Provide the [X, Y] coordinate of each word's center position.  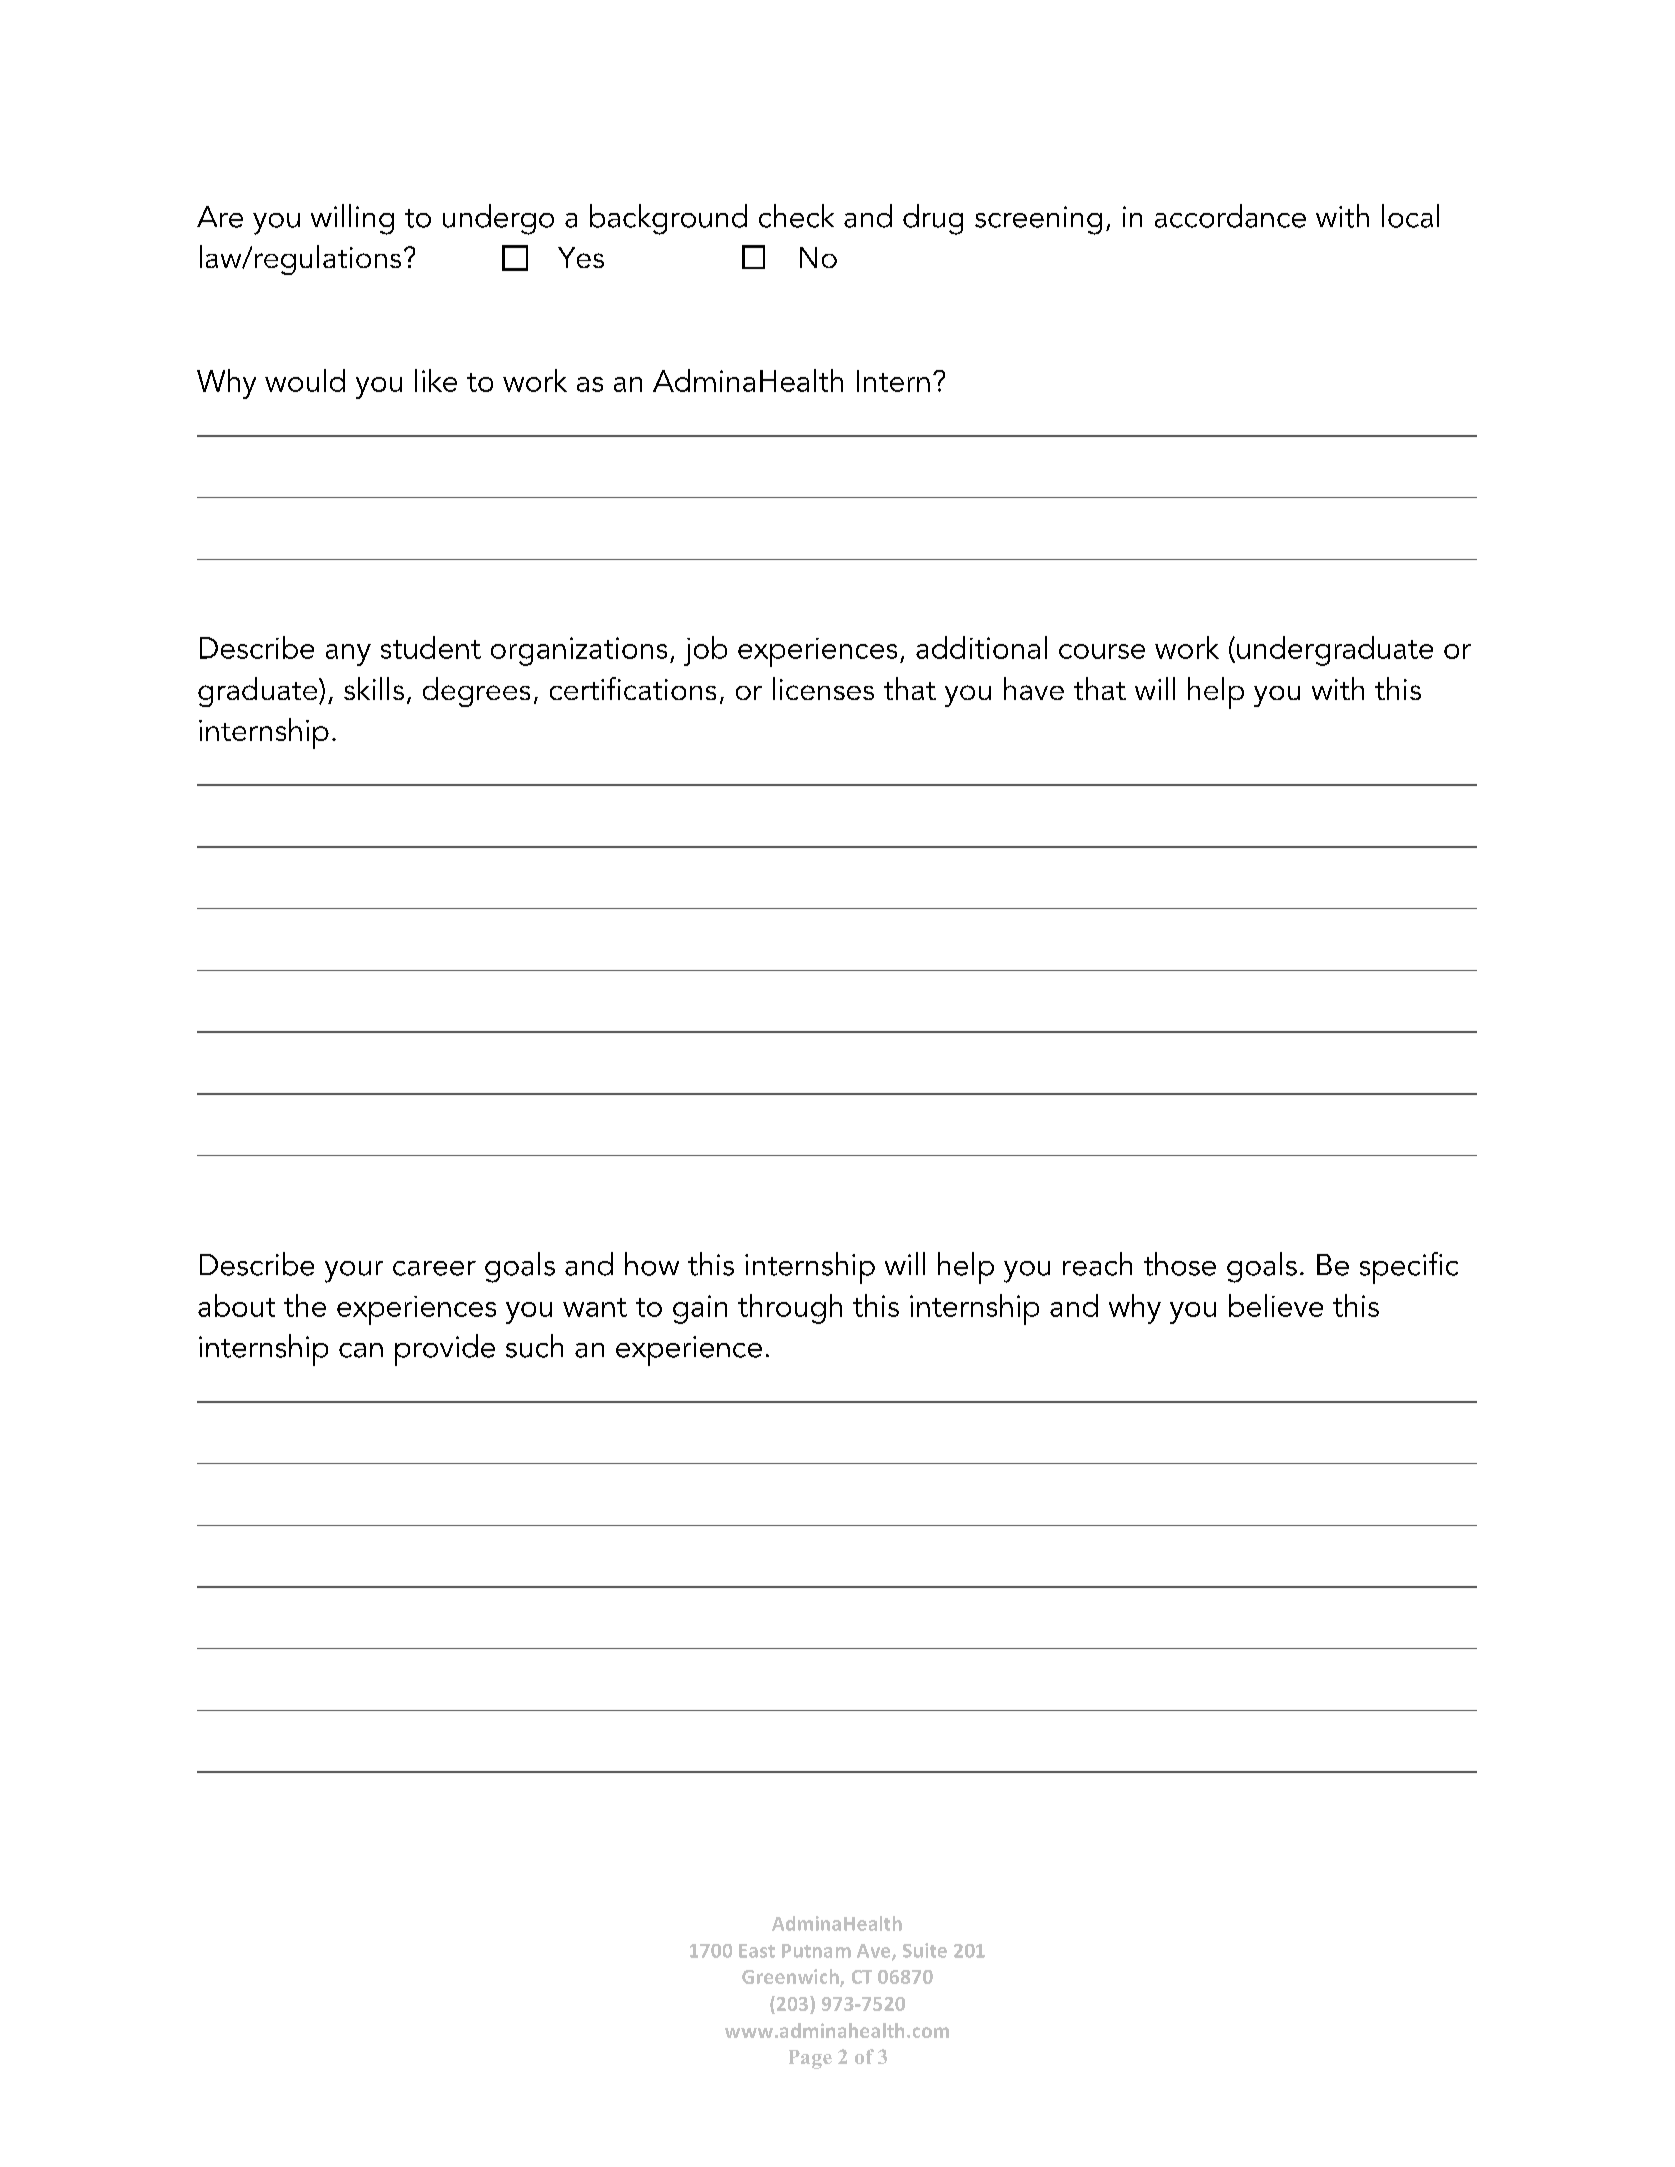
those [1180, 1264]
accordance [1230, 216]
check [796, 216]
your [354, 1272]
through [790, 1309]
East [757, 1951]
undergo [498, 219]
